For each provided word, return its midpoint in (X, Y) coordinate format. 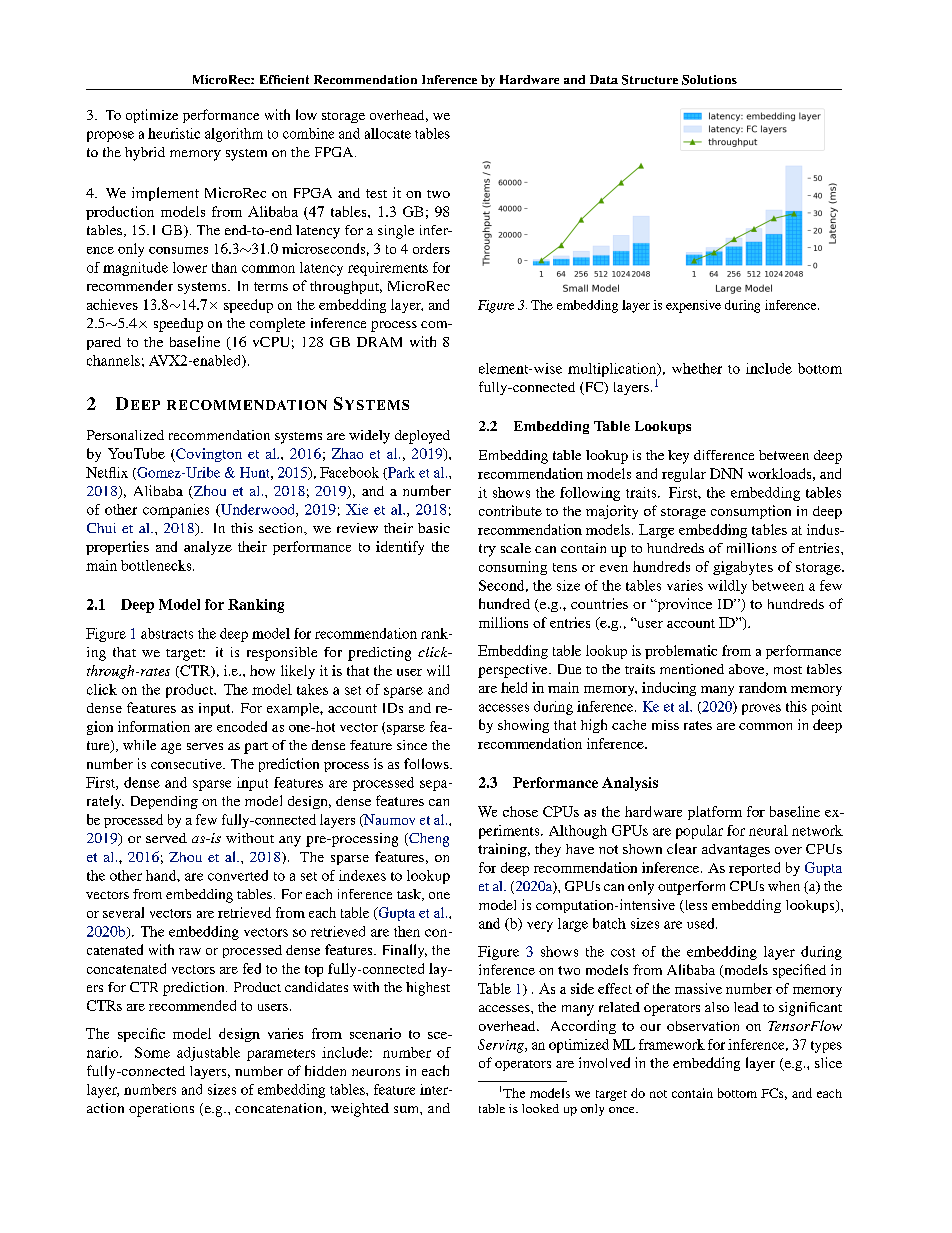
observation (703, 1026)
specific (141, 1035)
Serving (502, 1046)
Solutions (709, 80)
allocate (388, 133)
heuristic (174, 133)
